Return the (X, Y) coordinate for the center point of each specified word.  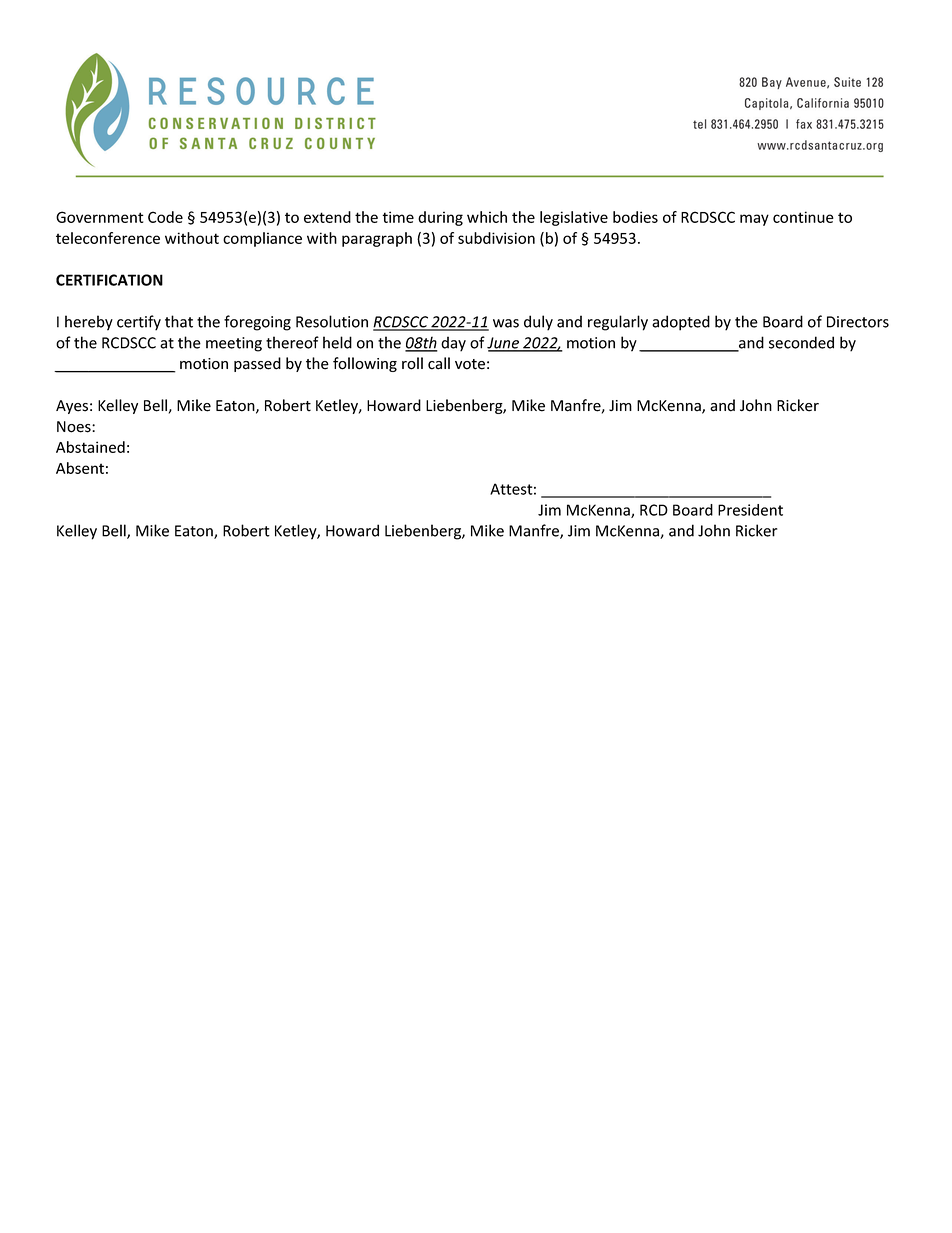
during (440, 218)
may (754, 220)
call (439, 363)
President (750, 510)
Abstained (90, 447)
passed (257, 364)
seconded (801, 342)
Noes (75, 427)
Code (165, 217)
